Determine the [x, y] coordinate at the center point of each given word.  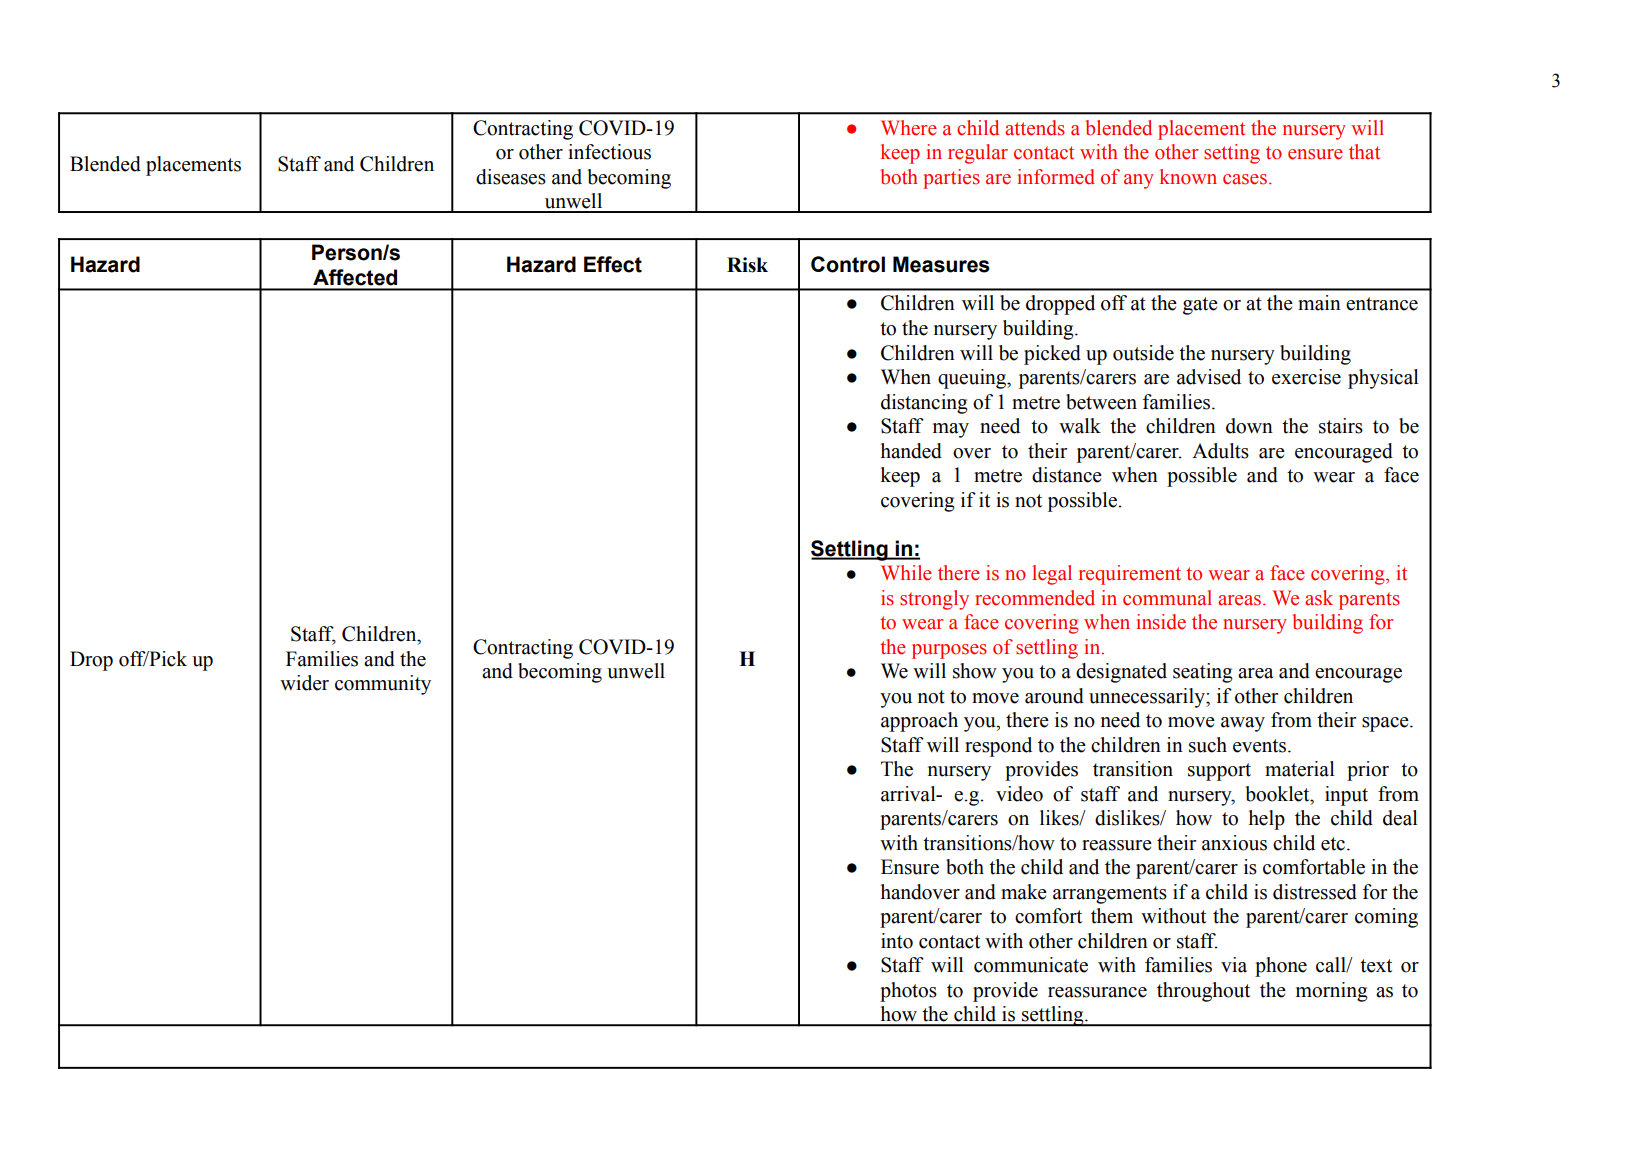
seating [1203, 673]
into [897, 941]
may [951, 430]
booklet [1278, 794]
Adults [1220, 451]
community [383, 685]
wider [304, 683]
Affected [355, 277]
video [1019, 794]
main [1319, 303]
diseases [511, 177]
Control [848, 264]
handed [911, 451]
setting [1232, 154]
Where [909, 128]
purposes [949, 651]
